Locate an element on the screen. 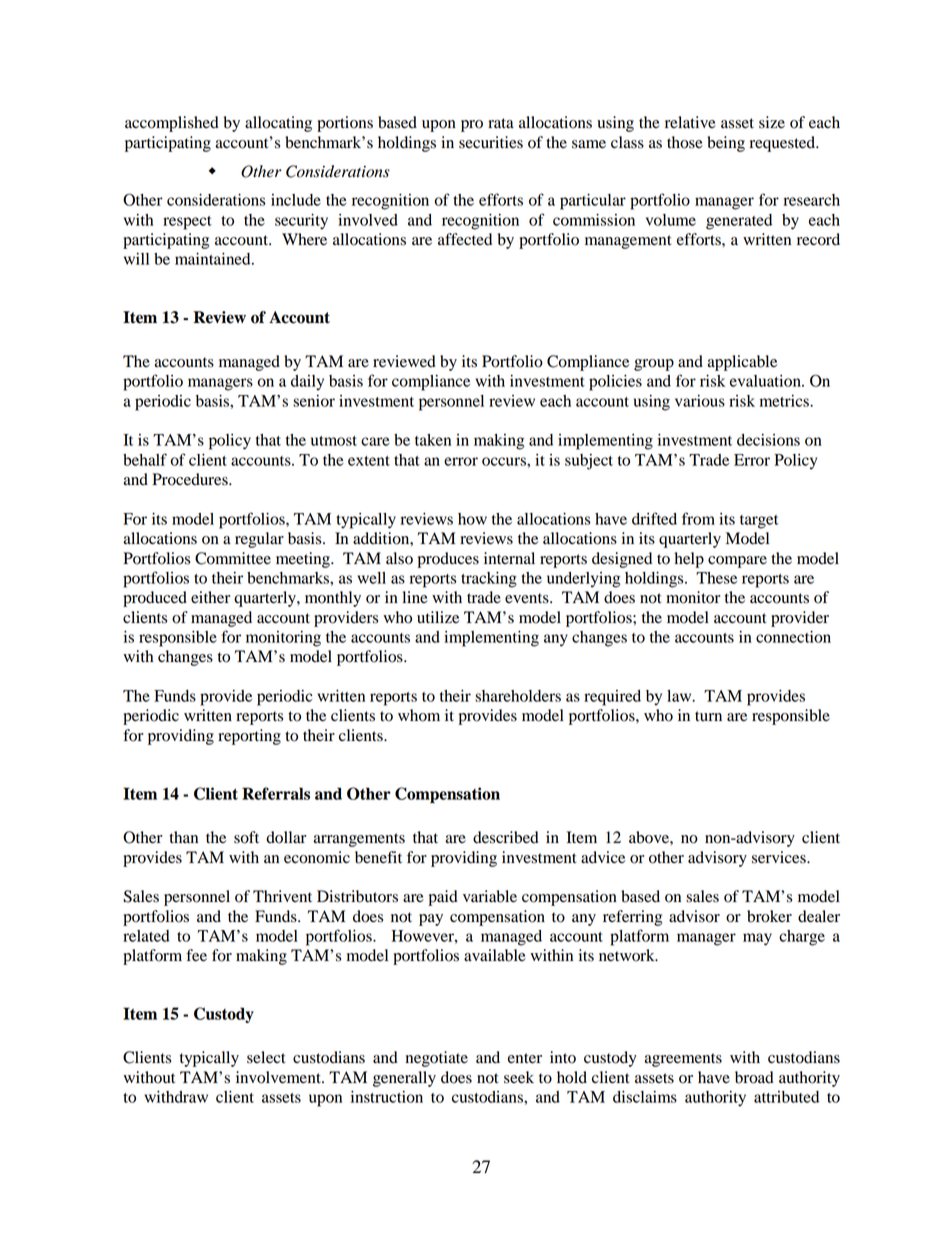  applicable is located at coordinates (742, 363).
